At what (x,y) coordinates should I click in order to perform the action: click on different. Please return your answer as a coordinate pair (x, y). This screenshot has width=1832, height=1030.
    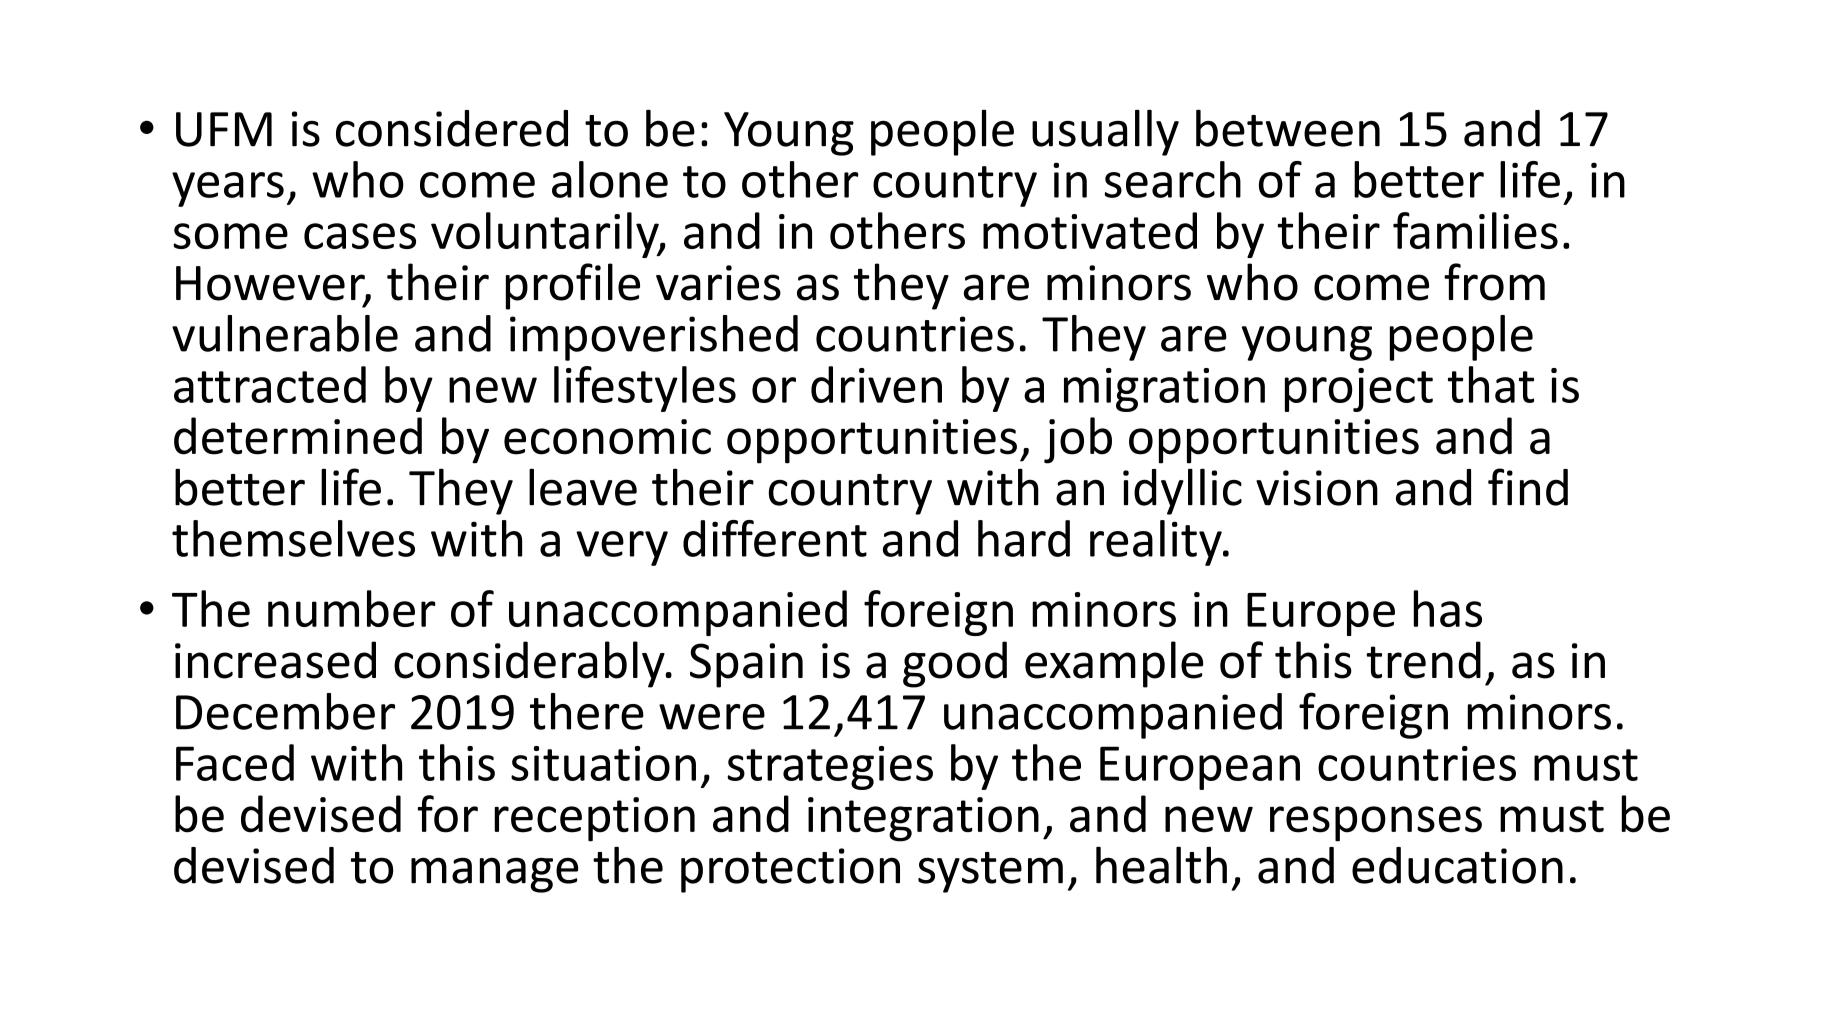
    Looking at the image, I should click on (775, 538).
